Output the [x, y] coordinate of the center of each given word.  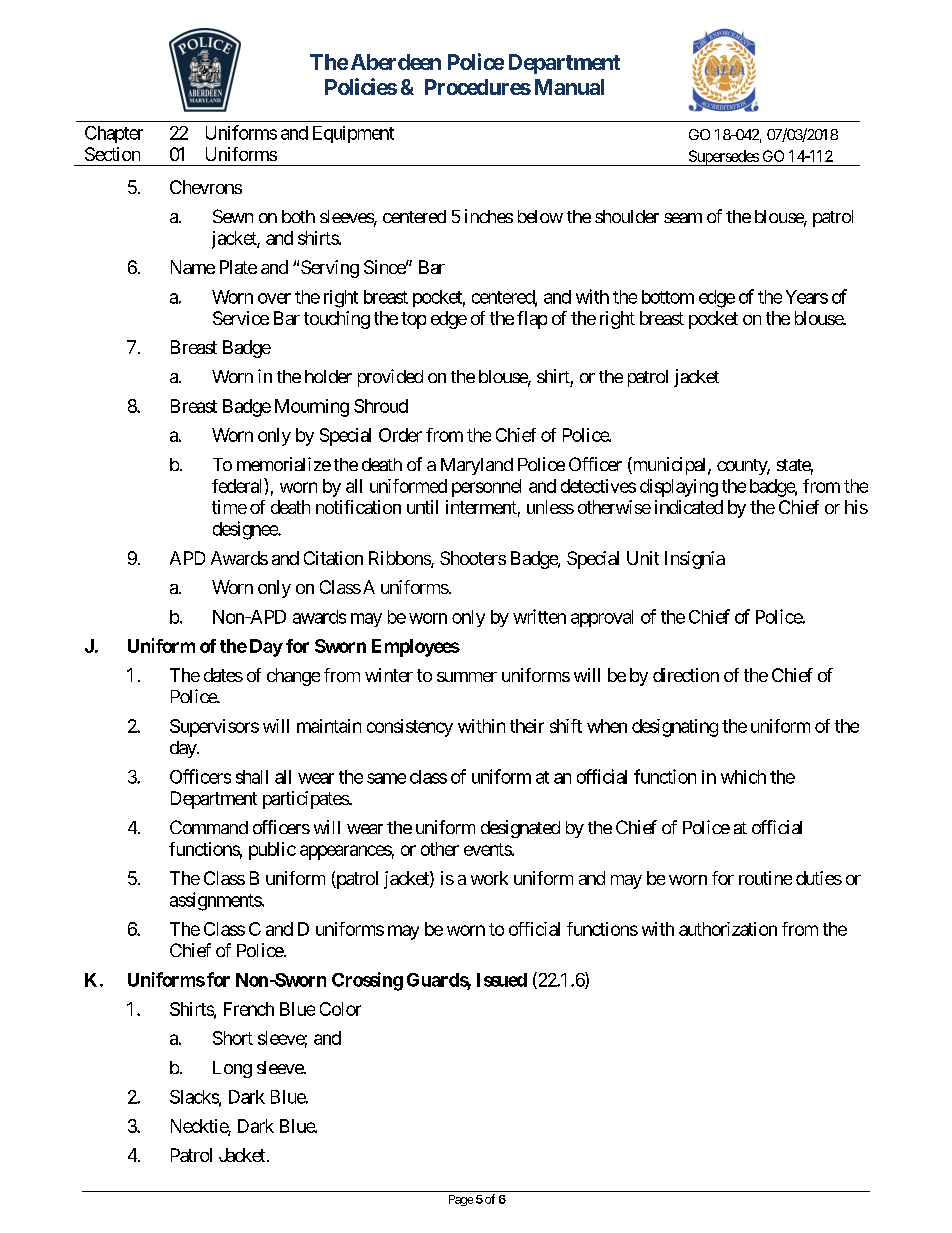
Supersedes [723, 158]
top [413, 320]
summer [467, 677]
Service [241, 318]
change [293, 677]
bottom [668, 297]
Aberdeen [396, 62]
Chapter [114, 134]
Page [461, 1200]
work [489, 878]
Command [209, 827]
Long [232, 1069]
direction [686, 675]
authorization [728, 929]
